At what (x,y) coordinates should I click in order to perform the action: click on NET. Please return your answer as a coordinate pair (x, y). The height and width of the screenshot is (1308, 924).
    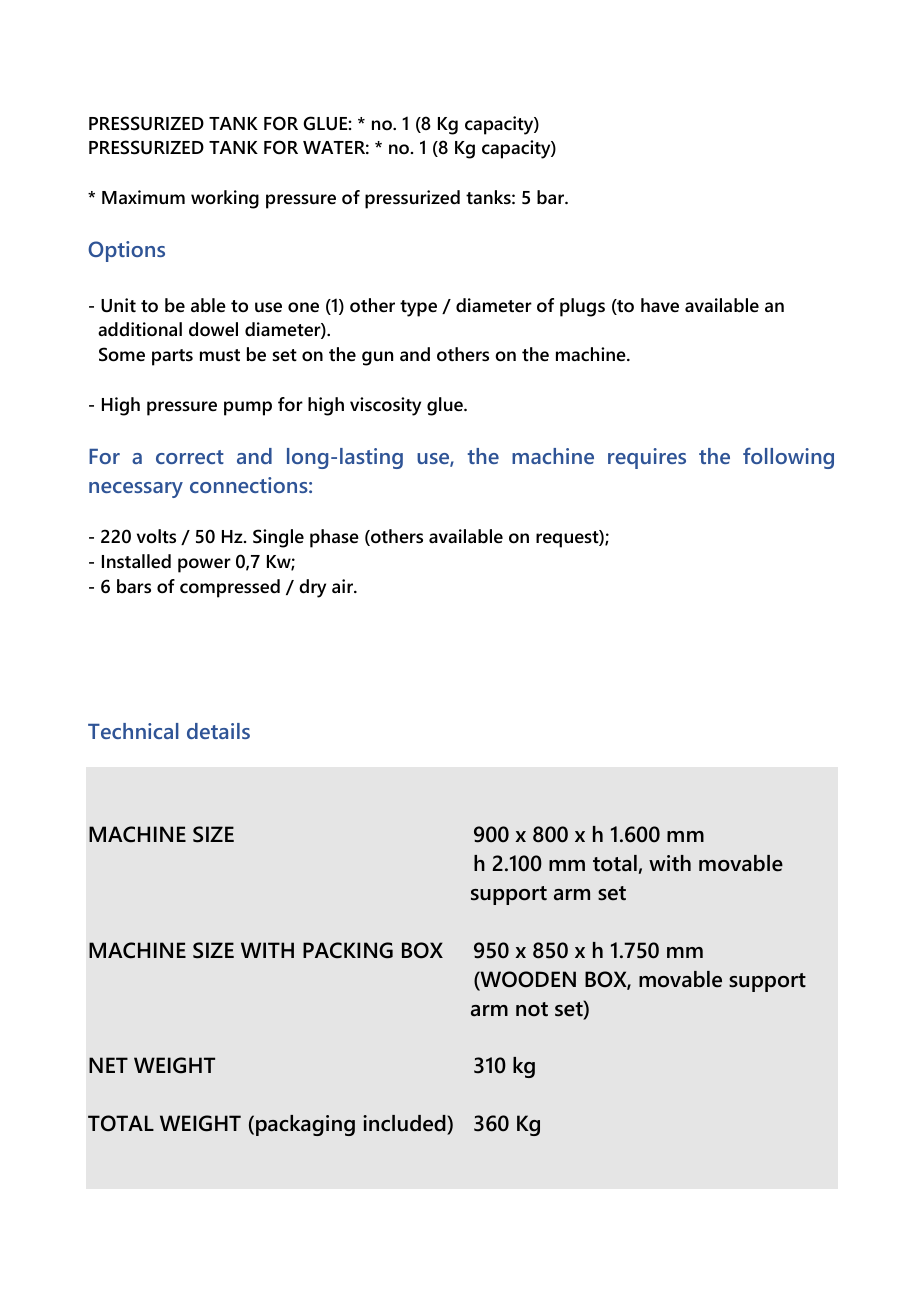
    Looking at the image, I should click on (108, 1065).
